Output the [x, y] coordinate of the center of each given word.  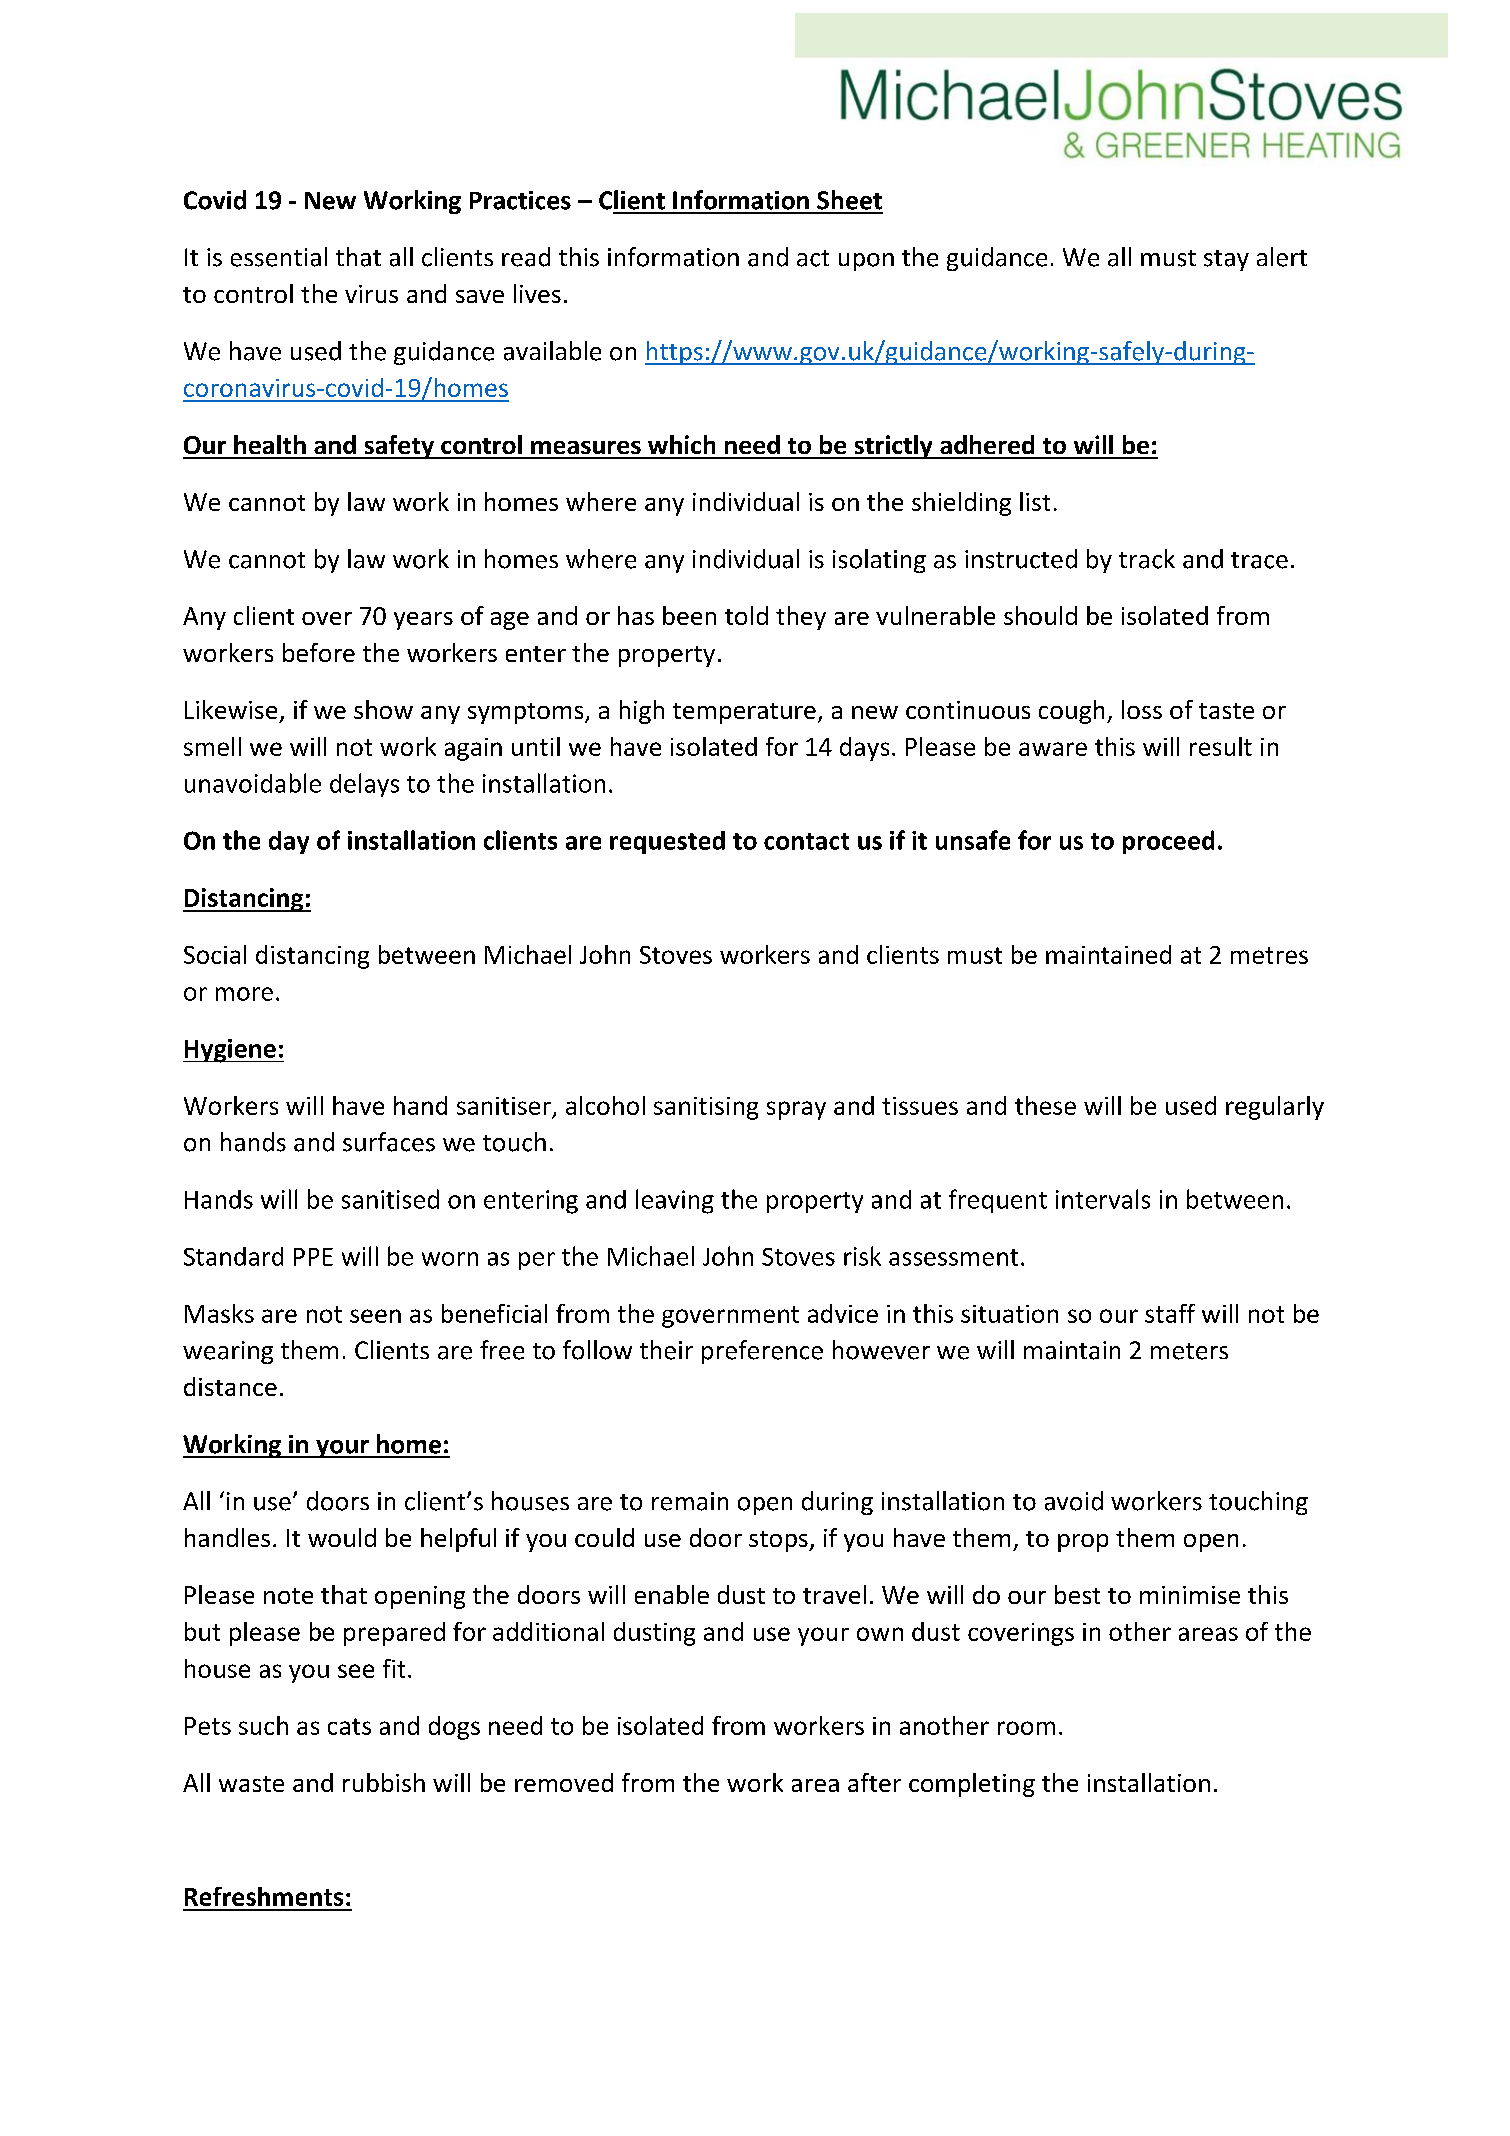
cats [349, 1726]
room [1026, 1728]
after [874, 1782]
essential [279, 257]
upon [866, 262]
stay [1226, 260]
